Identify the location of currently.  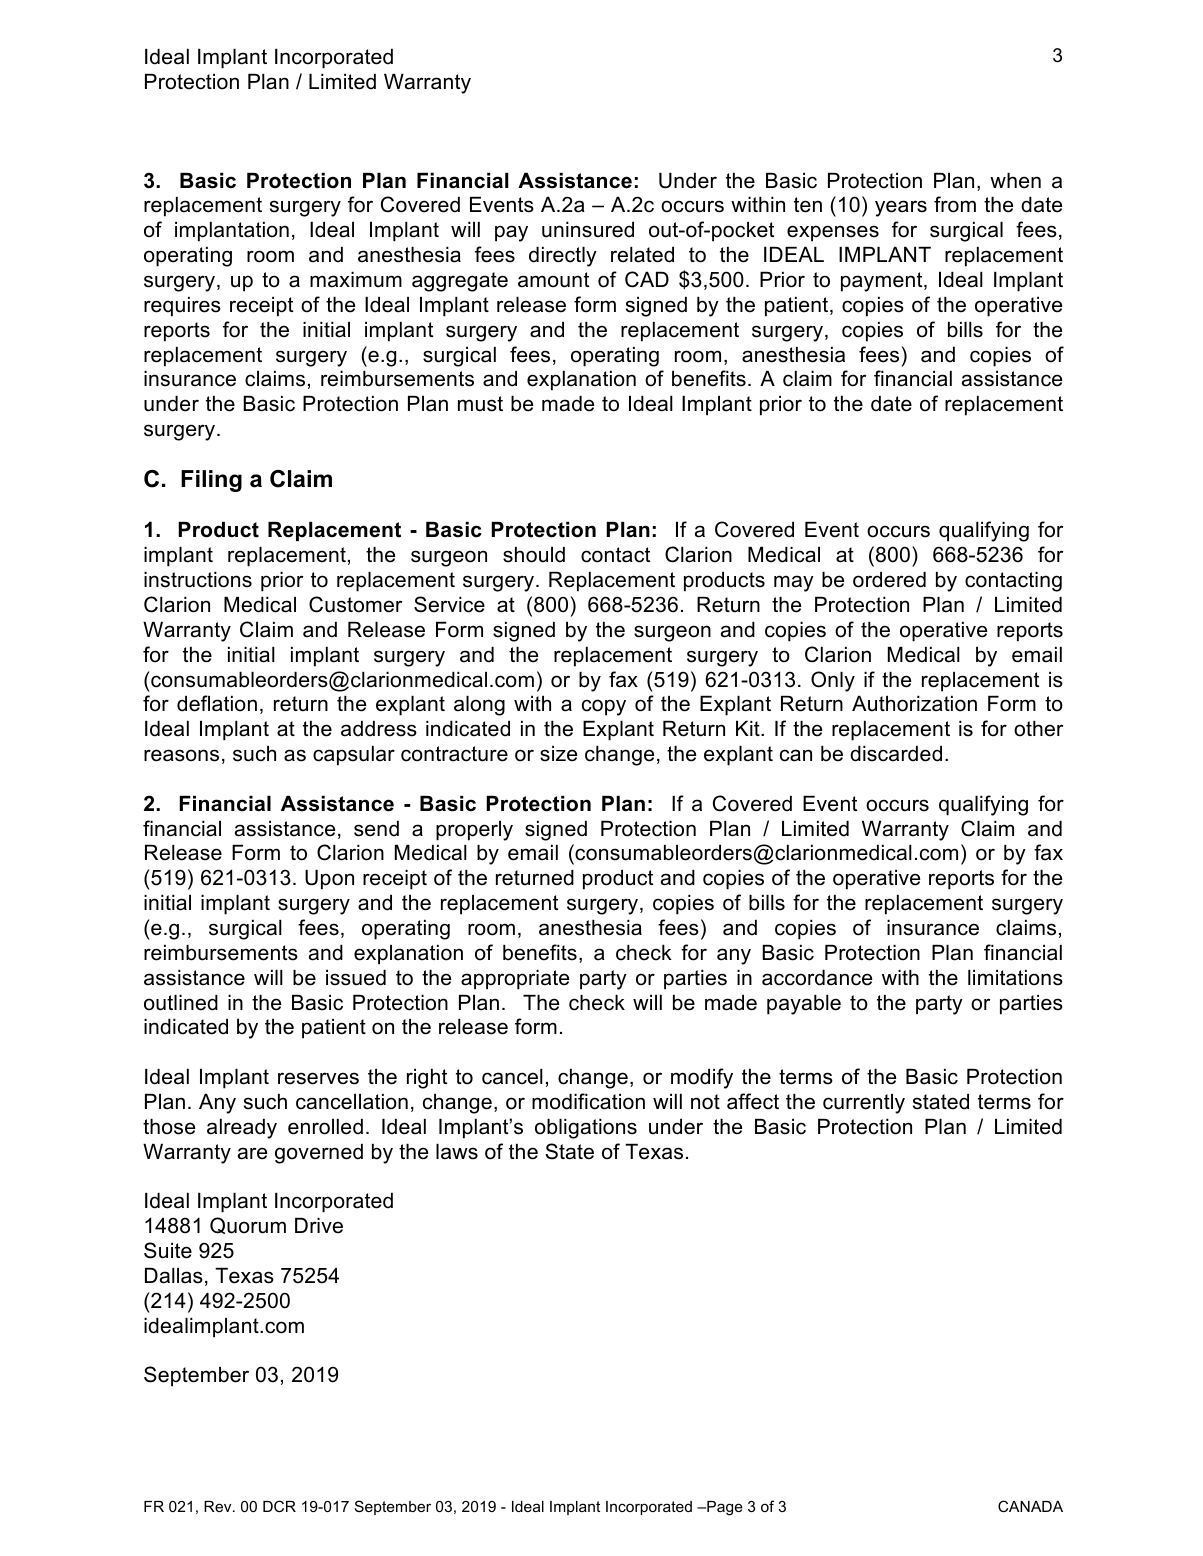
(864, 1104).
